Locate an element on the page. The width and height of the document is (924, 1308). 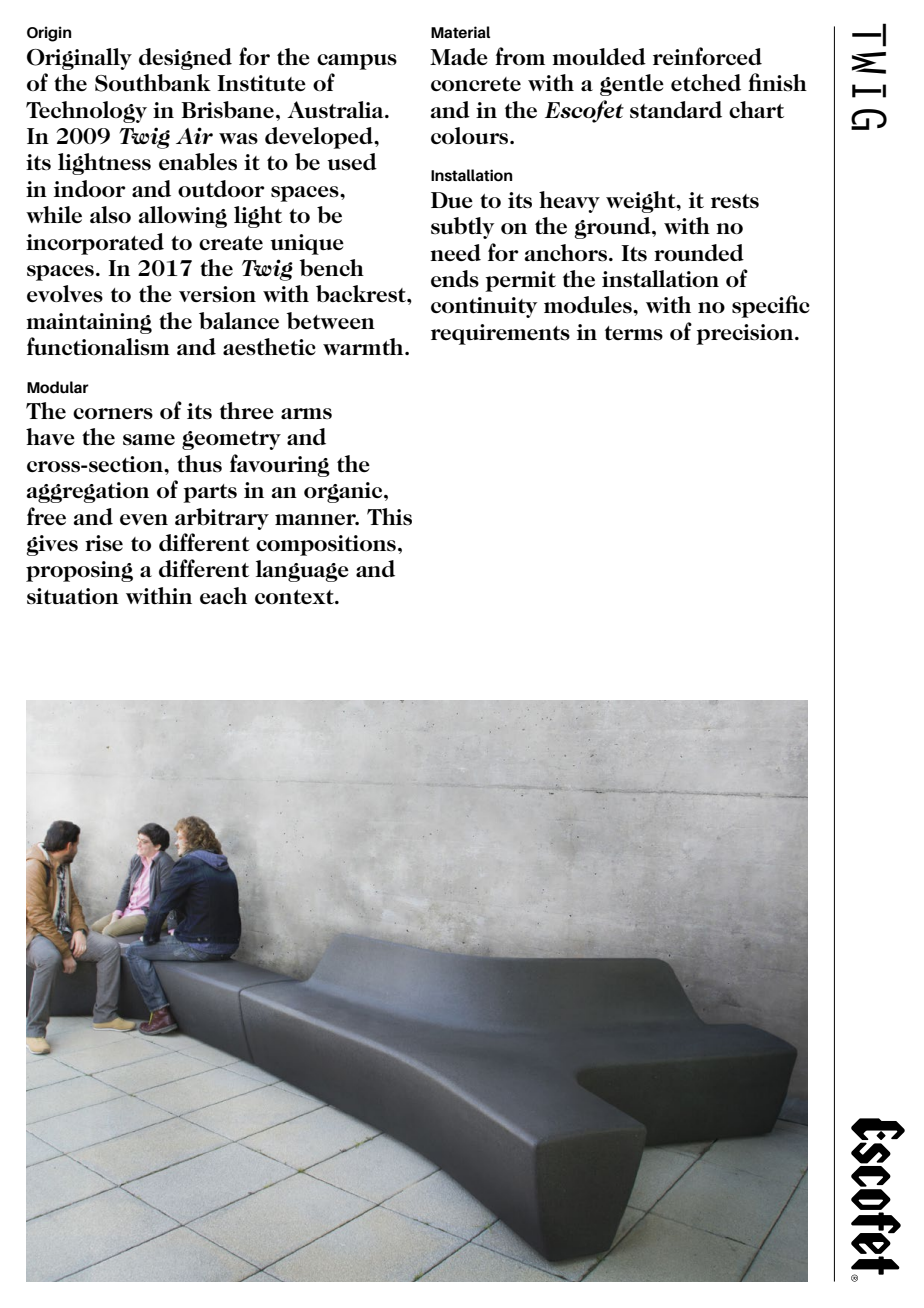
designed is located at coordinates (185, 59).
